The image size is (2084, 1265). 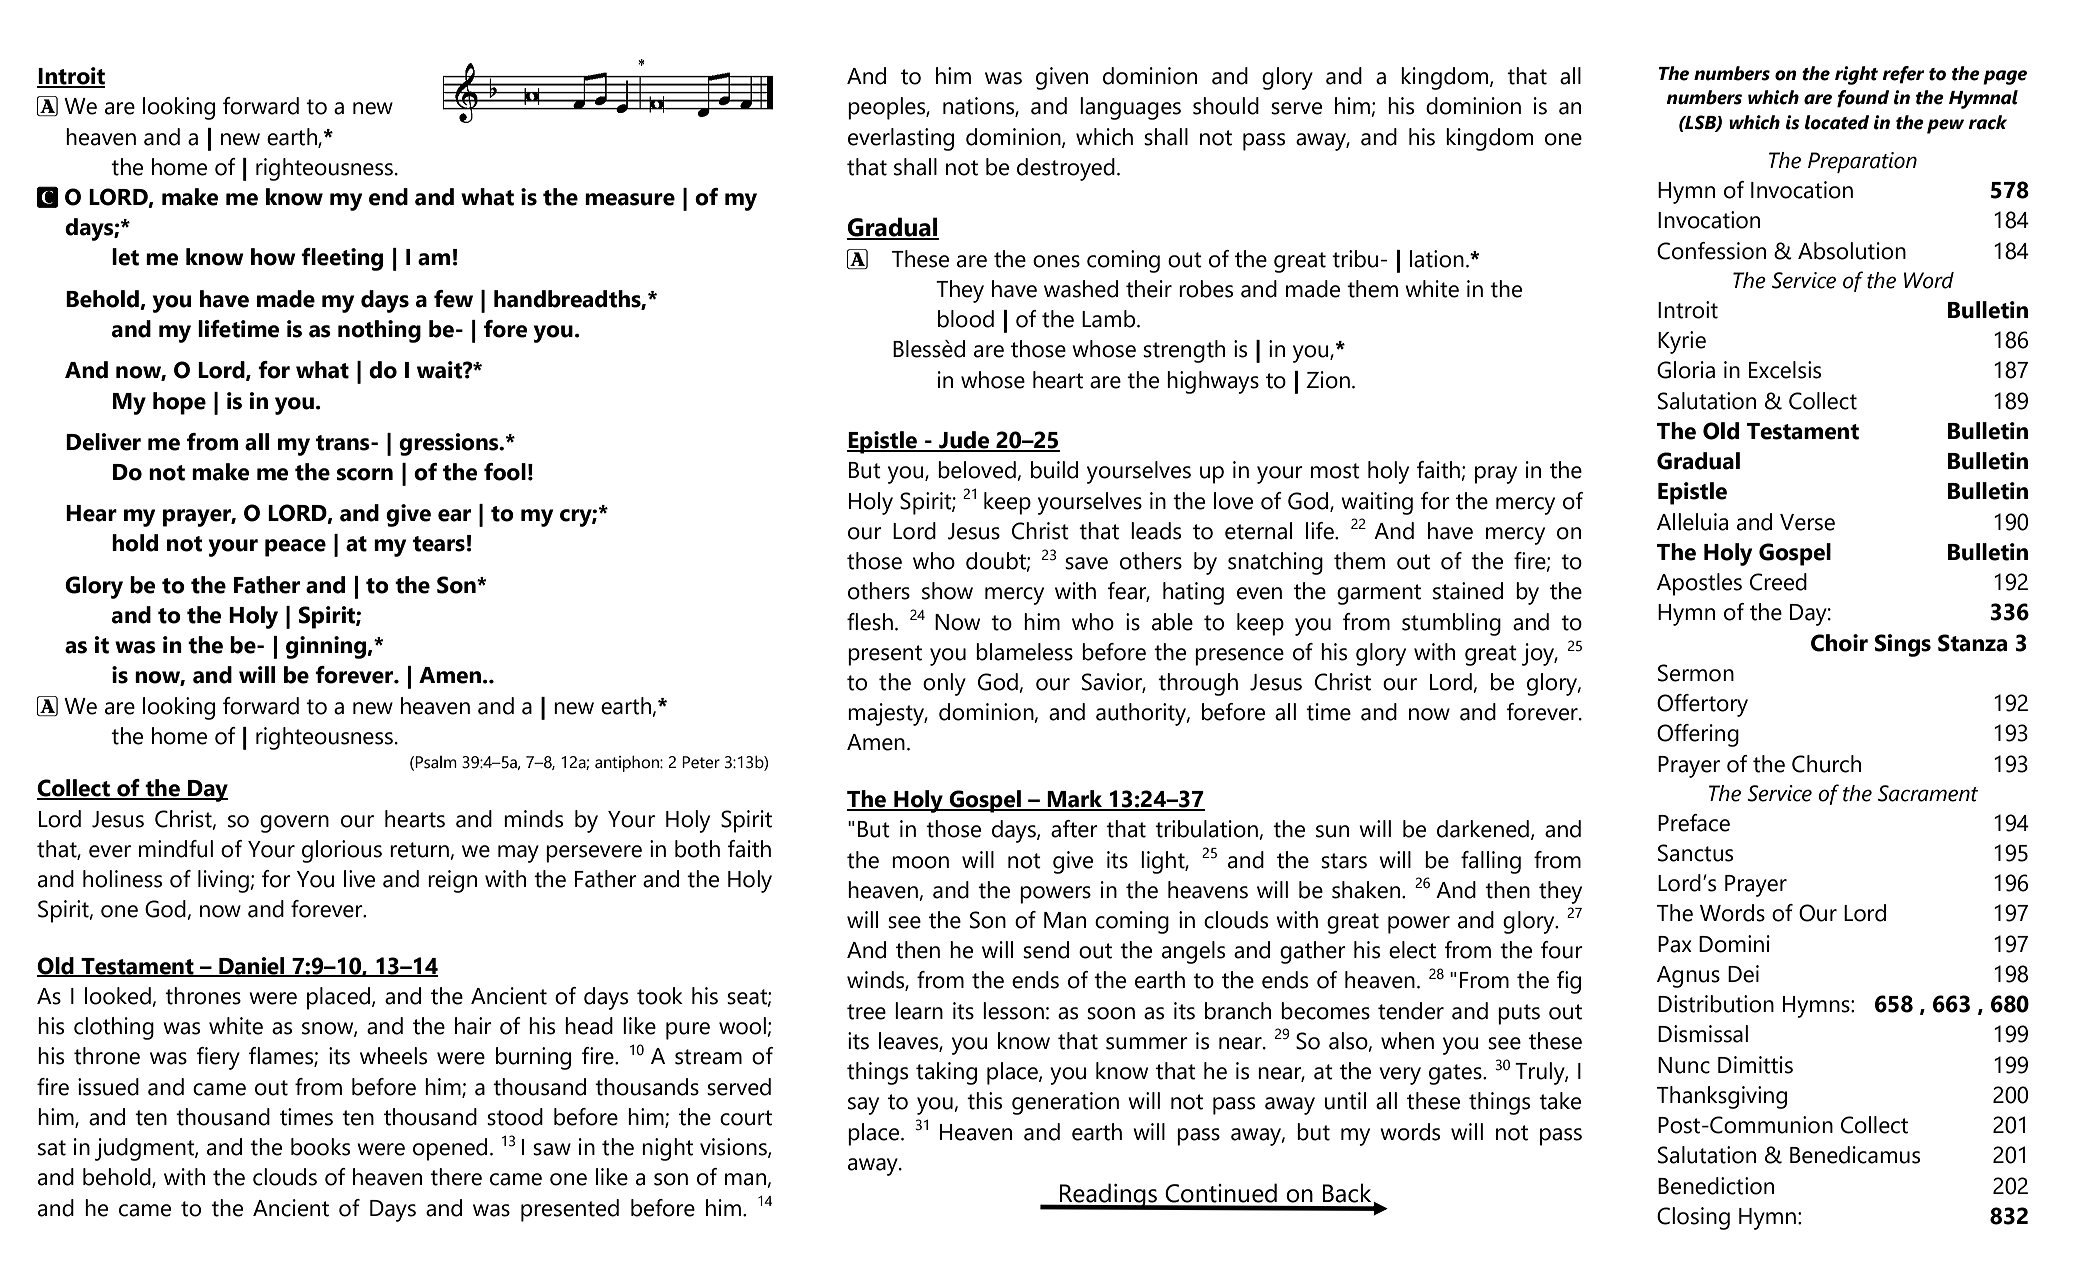 I want to click on strength, so click(x=1184, y=351).
